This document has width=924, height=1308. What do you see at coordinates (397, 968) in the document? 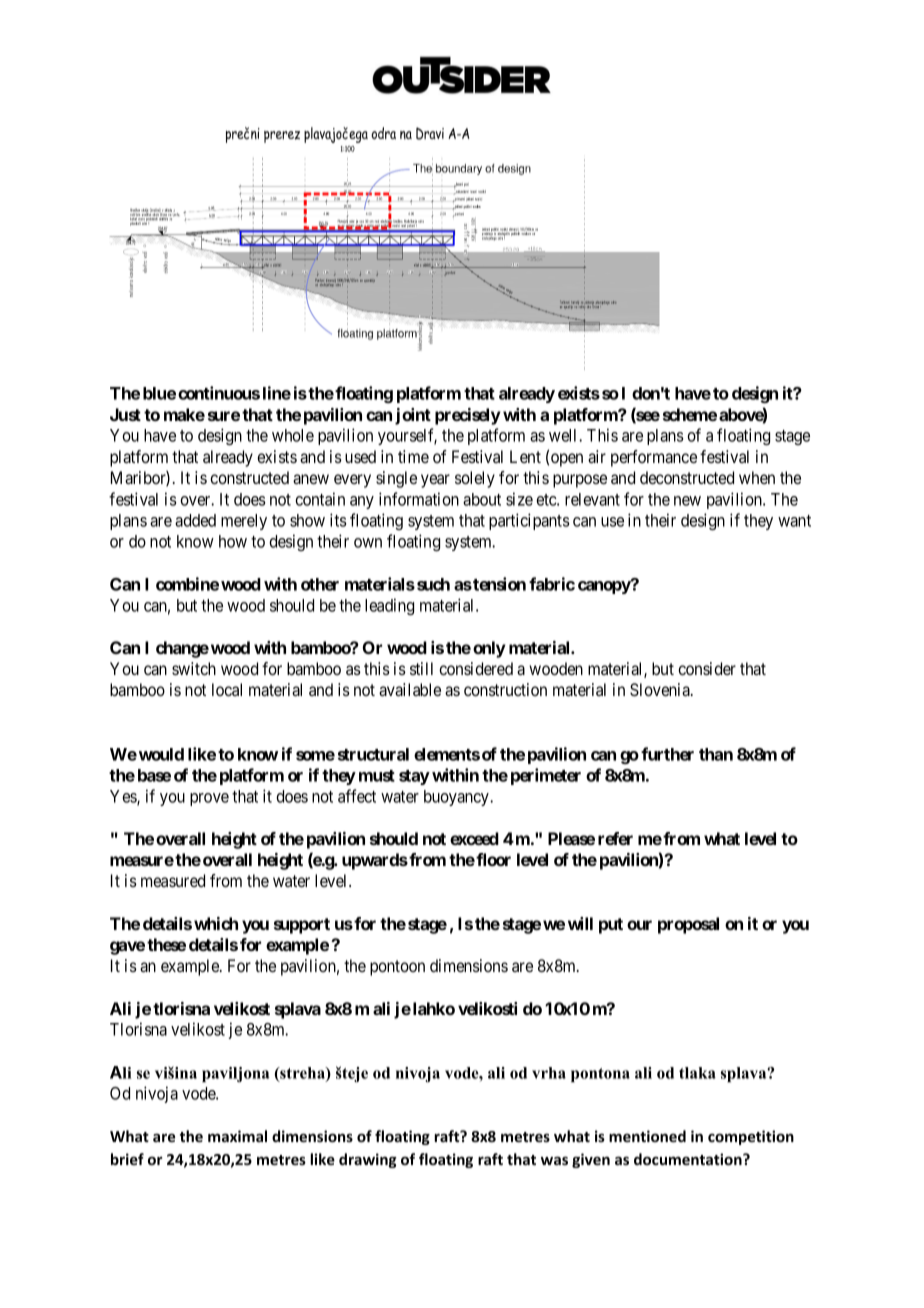
I see `pontoon` at bounding box center [397, 968].
